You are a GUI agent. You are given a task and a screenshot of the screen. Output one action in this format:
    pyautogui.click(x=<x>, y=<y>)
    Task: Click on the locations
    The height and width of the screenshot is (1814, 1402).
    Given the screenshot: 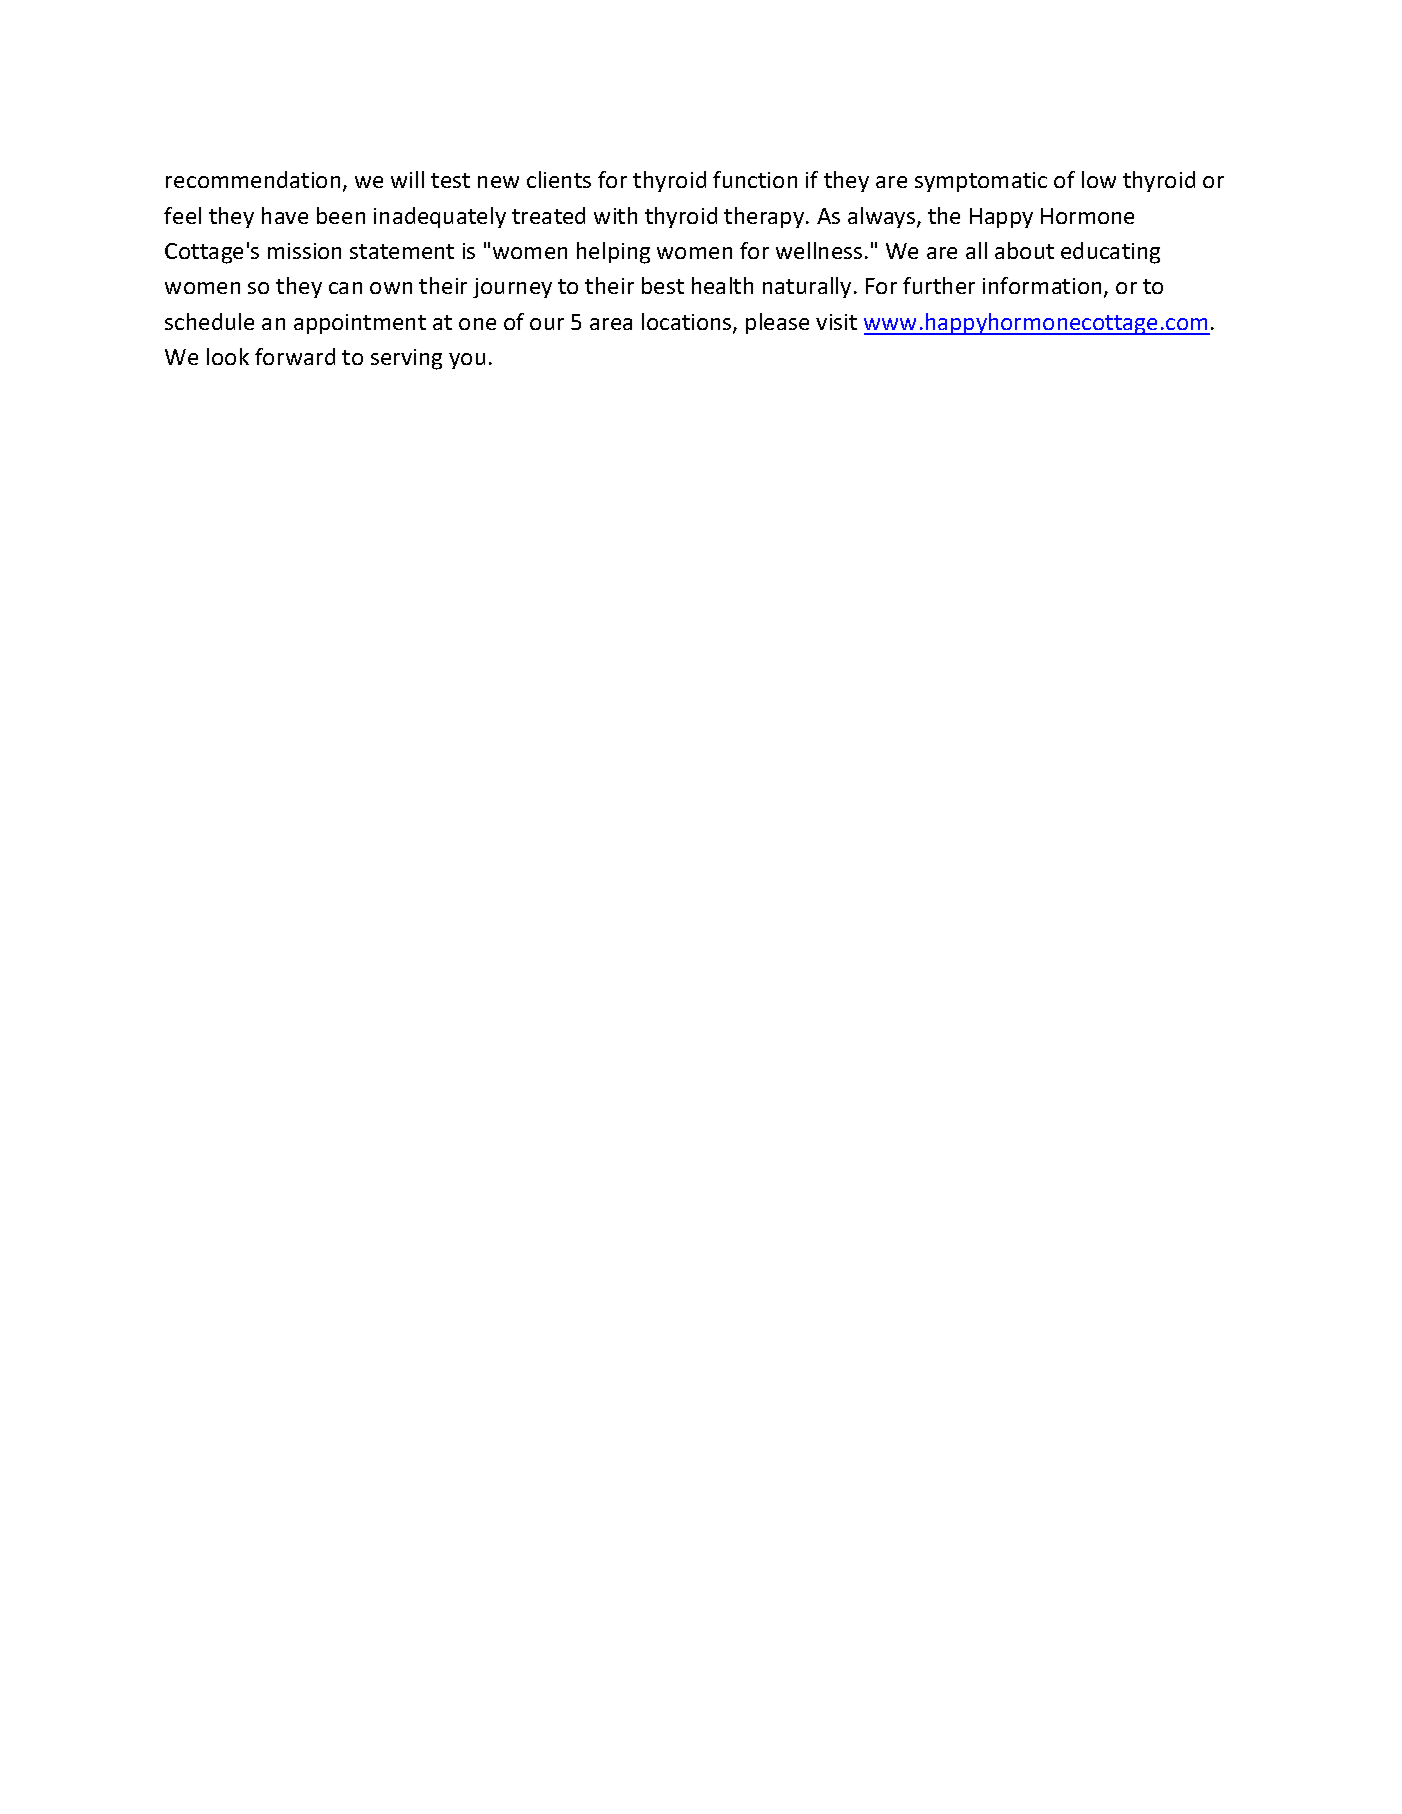 What is the action you would take?
    pyautogui.click(x=688, y=323)
